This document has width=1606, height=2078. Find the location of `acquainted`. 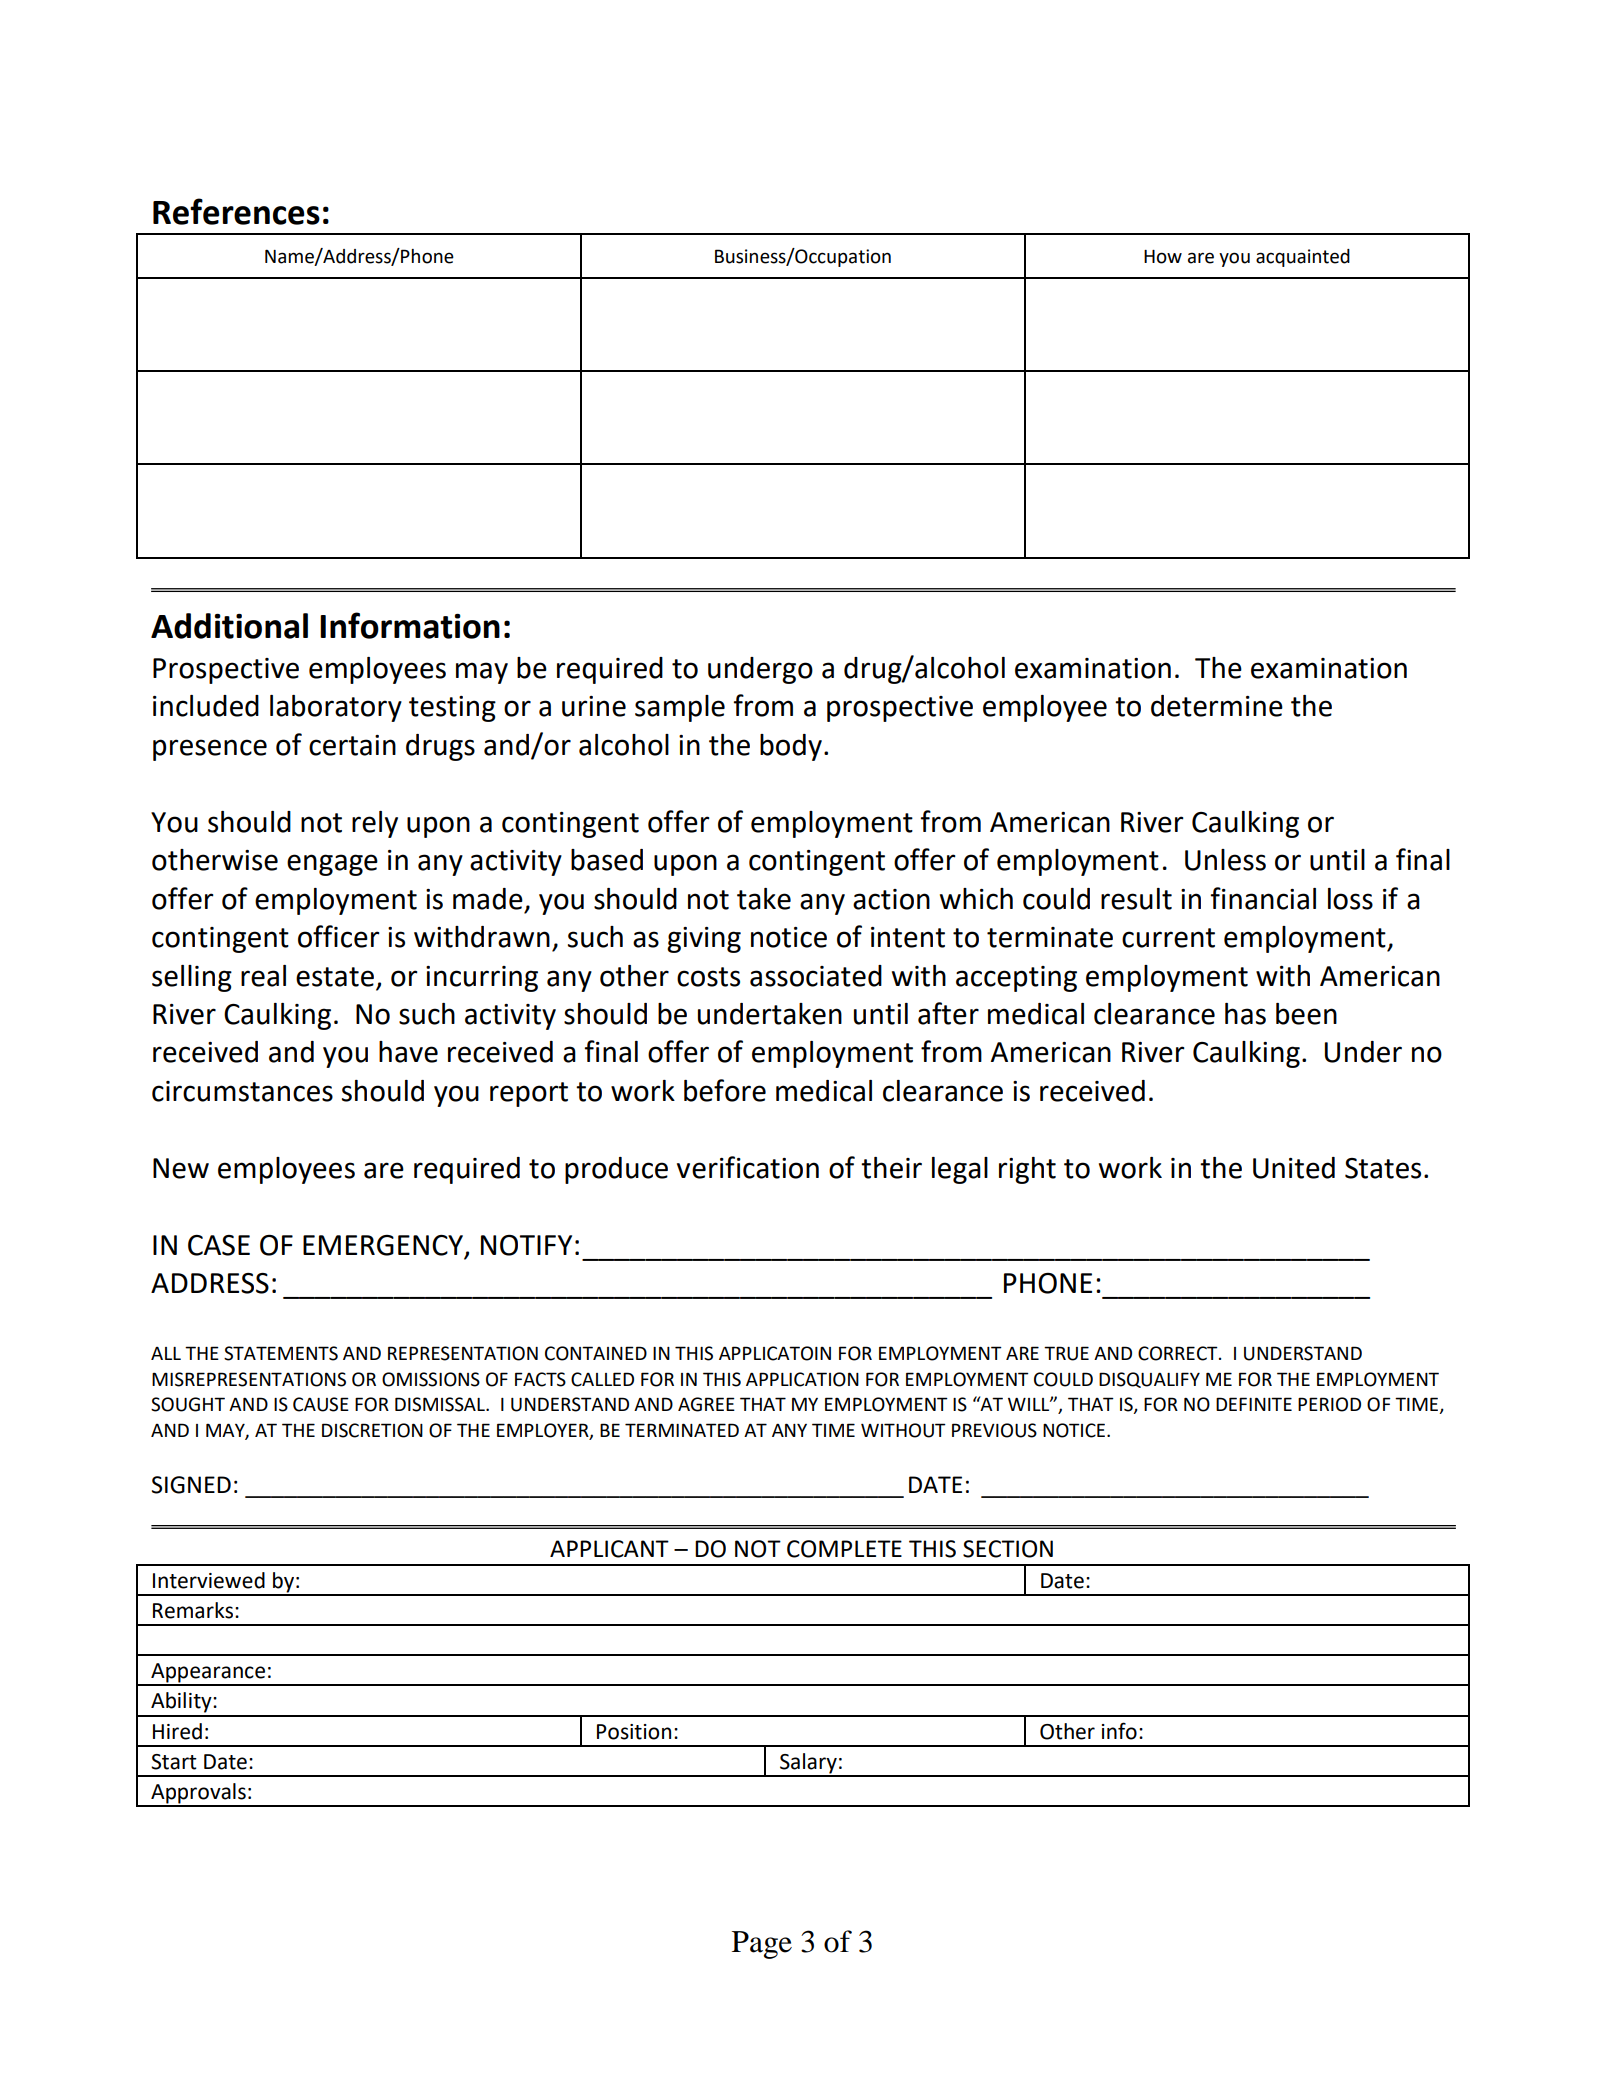

acquainted is located at coordinates (1303, 258).
